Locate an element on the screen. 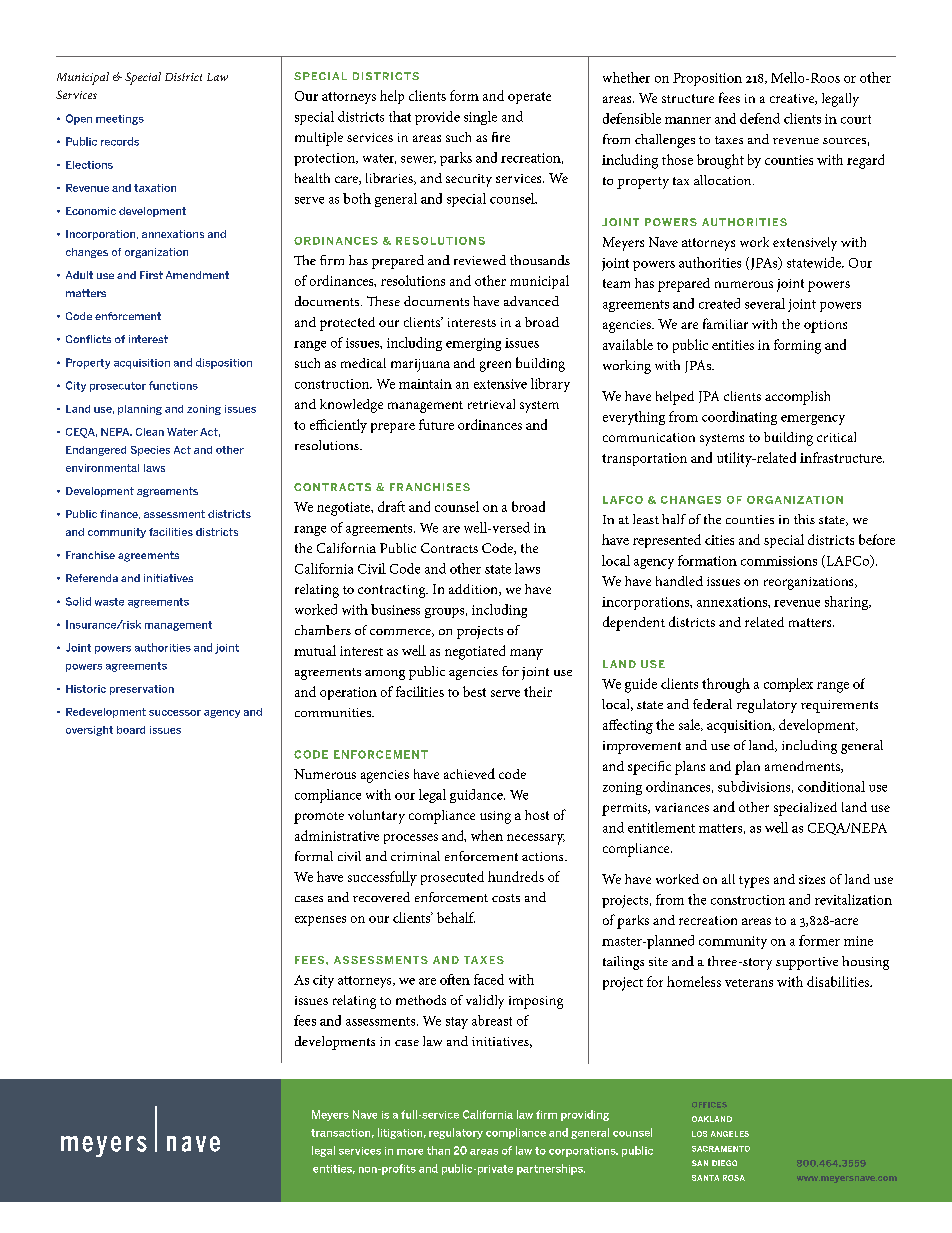 The width and height of the screenshot is (952, 1233). meetings is located at coordinates (120, 120).
